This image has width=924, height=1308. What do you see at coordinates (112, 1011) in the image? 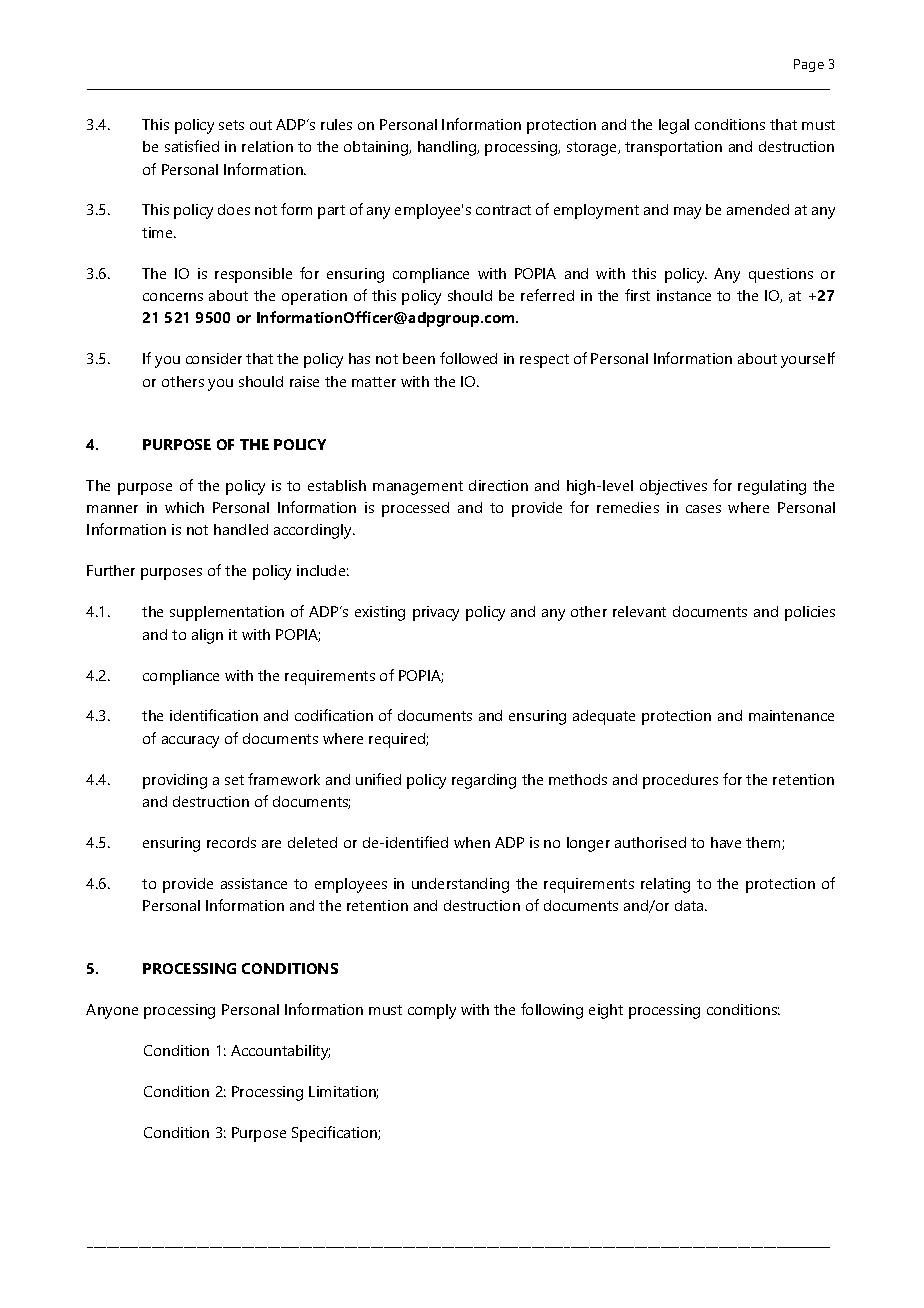
I see `Anyone` at bounding box center [112, 1011].
